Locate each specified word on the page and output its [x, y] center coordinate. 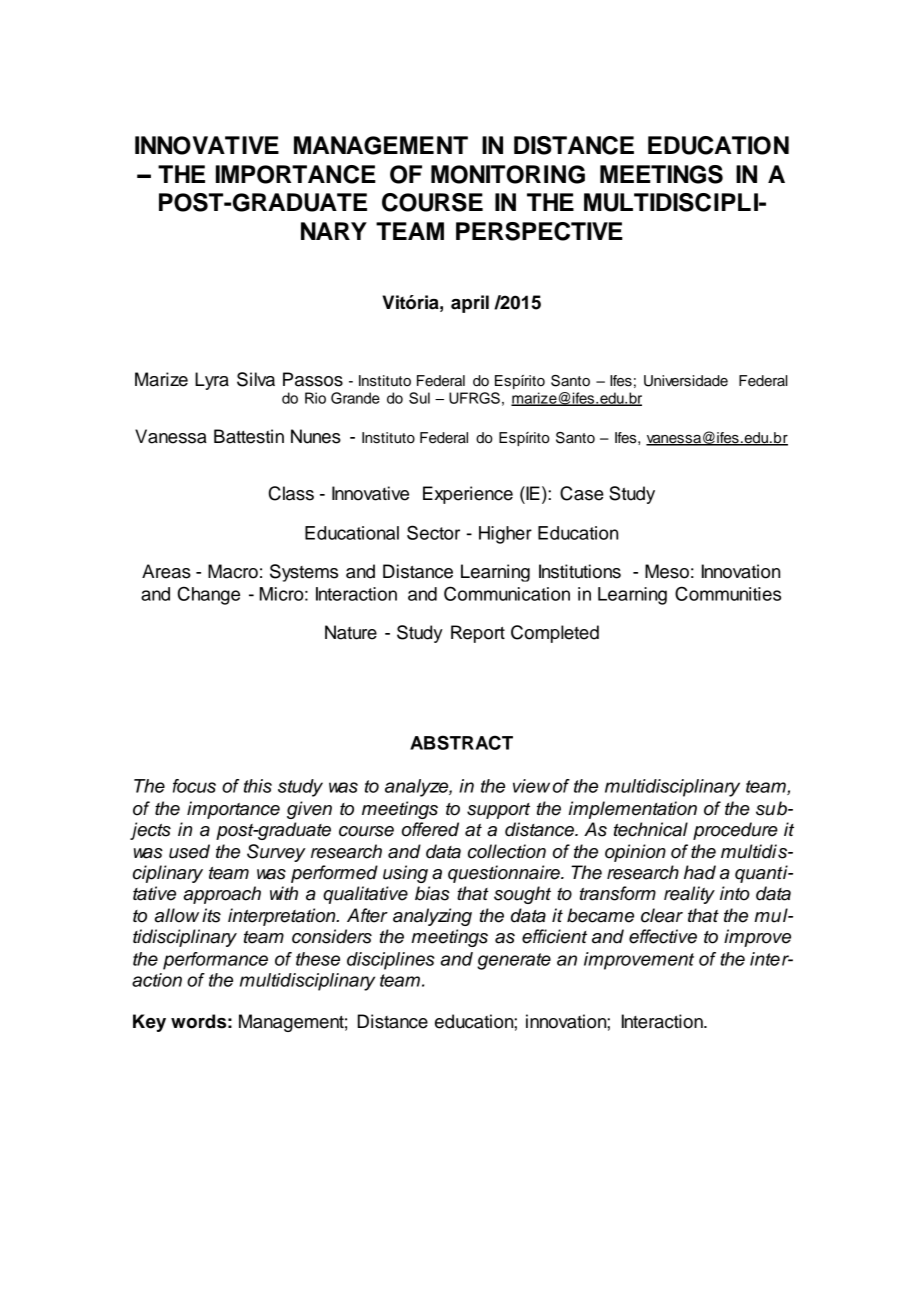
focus [194, 786]
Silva [256, 379]
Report [478, 634]
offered [430, 829]
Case [582, 493]
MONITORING [508, 174]
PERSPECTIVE [539, 231]
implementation [633, 810]
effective [663, 936]
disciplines [391, 961]
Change [209, 595]
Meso [667, 571]
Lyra [212, 381]
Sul [419, 398]
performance [215, 961]
